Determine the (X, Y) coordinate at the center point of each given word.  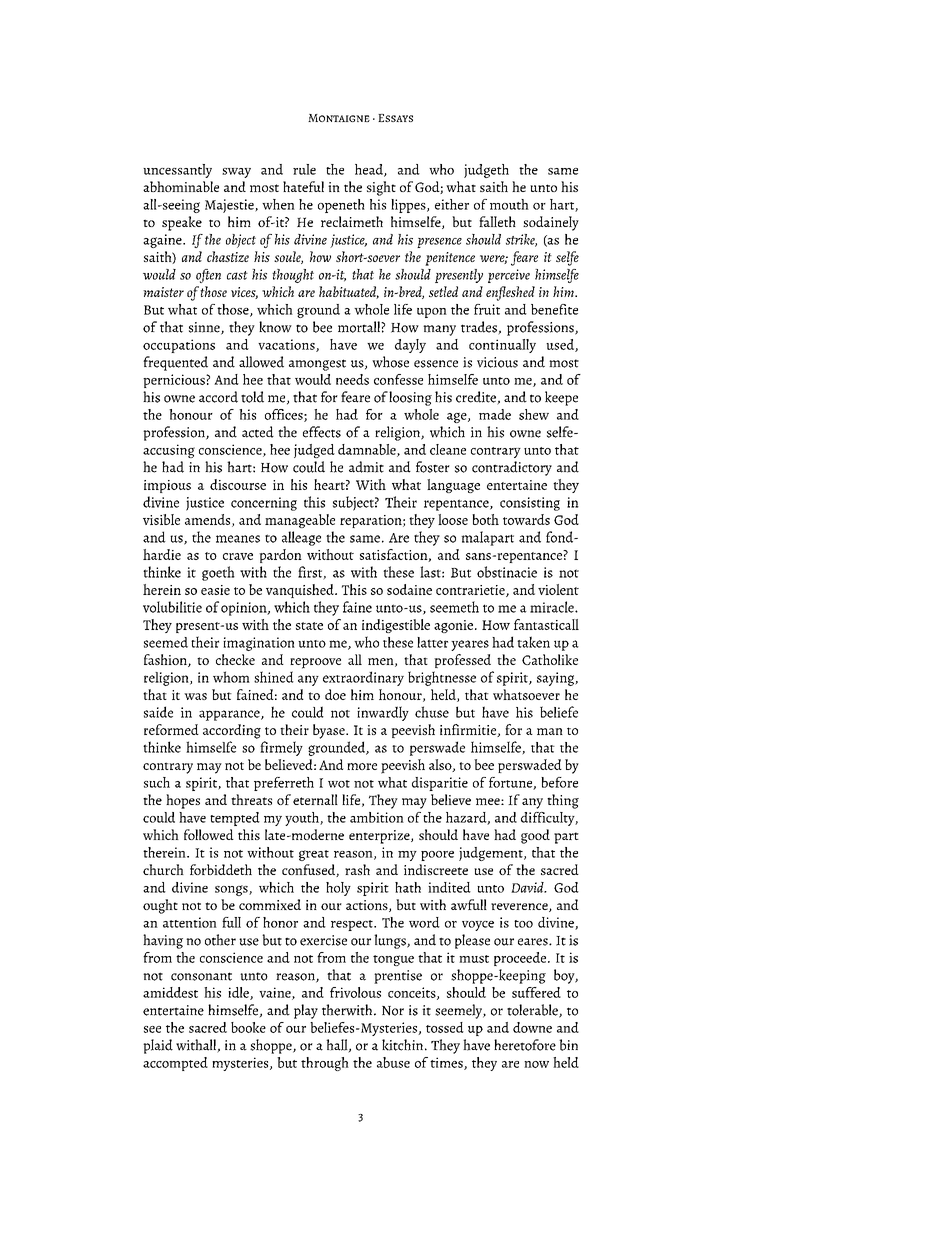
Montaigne (339, 118)
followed (209, 834)
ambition (377, 817)
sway (236, 173)
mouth (509, 204)
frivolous (355, 992)
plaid (158, 1046)
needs (352, 379)
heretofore (525, 1045)
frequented (175, 363)
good (535, 836)
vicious (497, 362)
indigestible (396, 626)
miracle (553, 607)
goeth (218, 573)
